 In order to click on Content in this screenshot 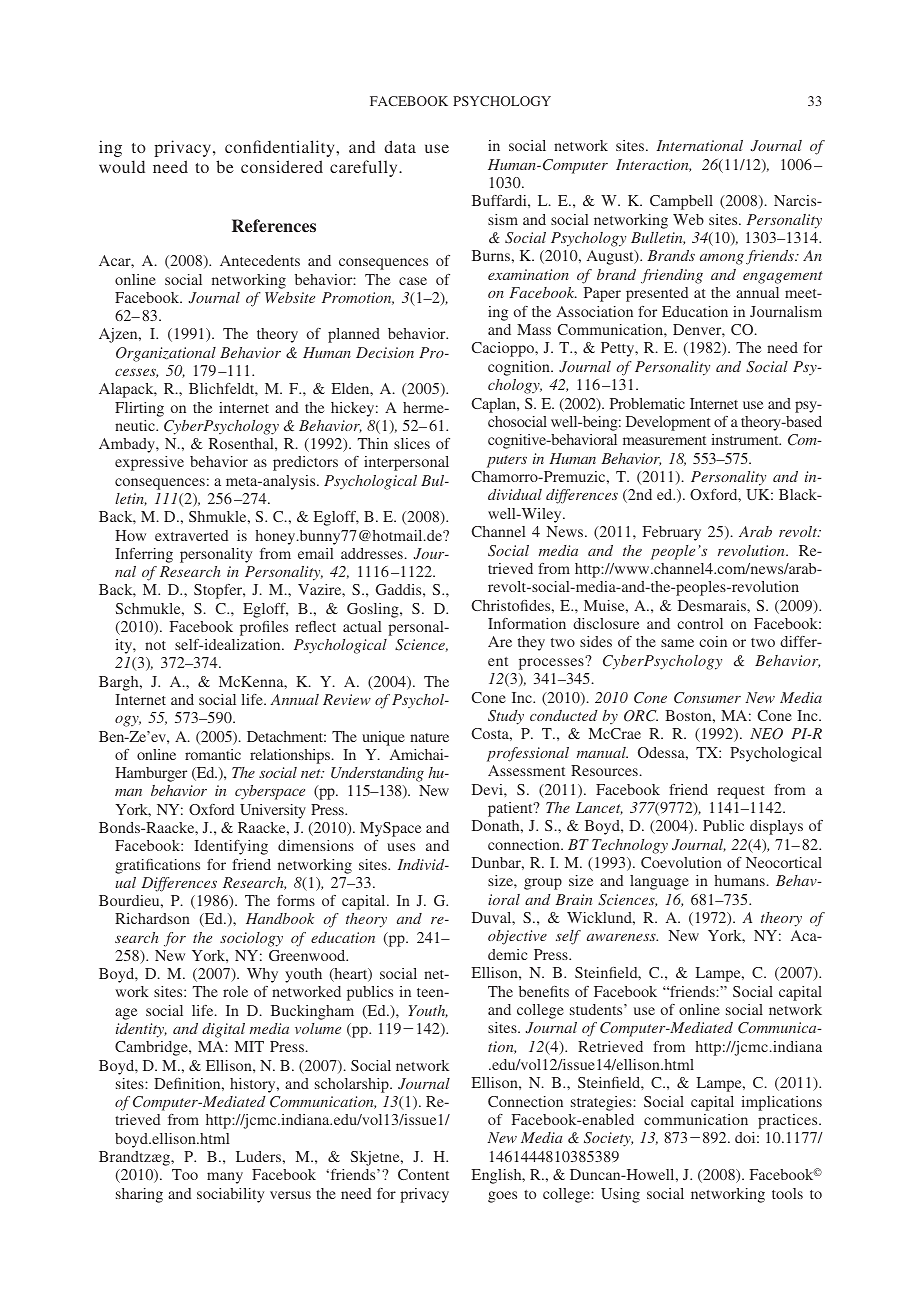, I will do `click(423, 1174)`.
